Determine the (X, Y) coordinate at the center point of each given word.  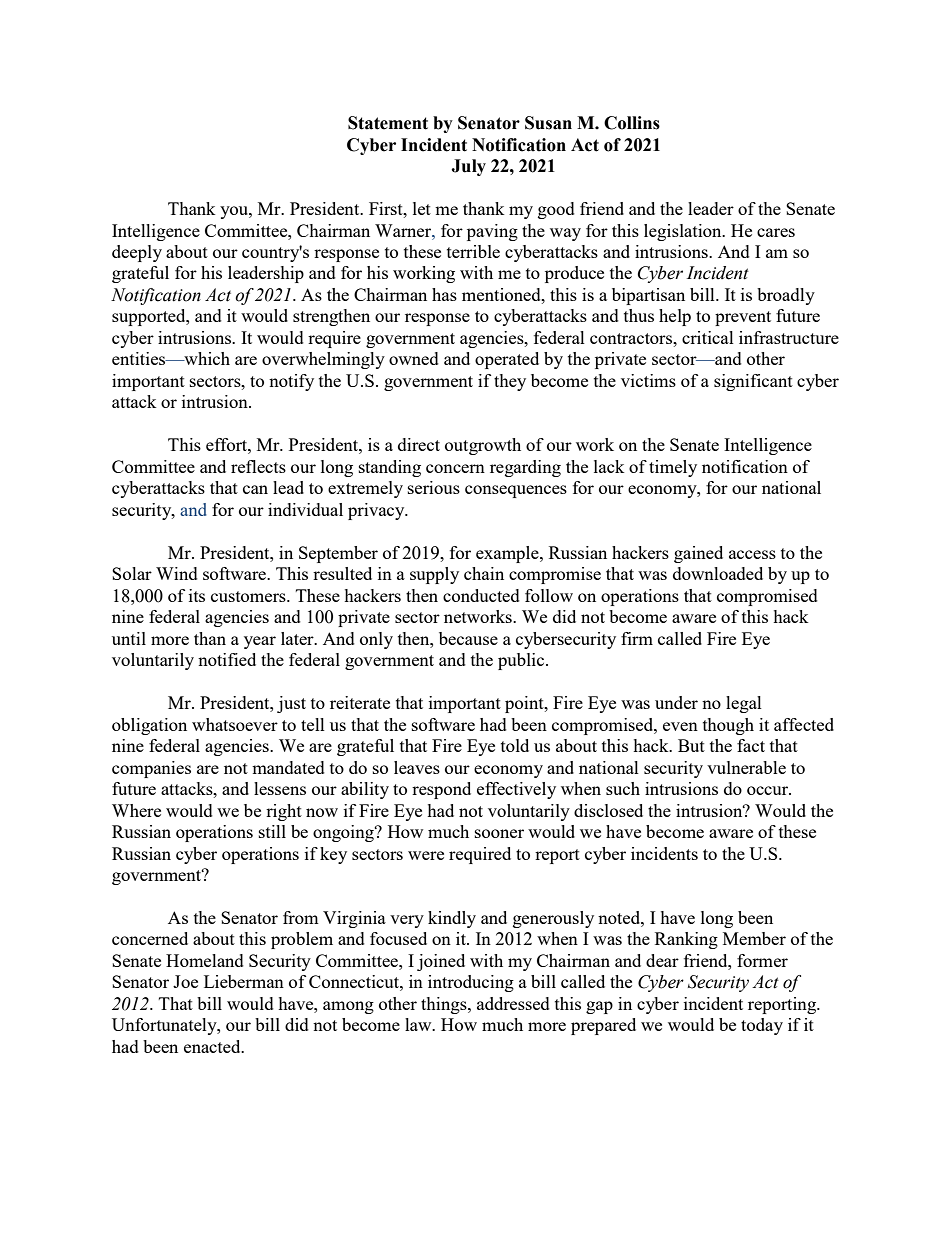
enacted (213, 1046)
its (197, 595)
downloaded (718, 573)
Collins (632, 123)
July (468, 167)
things (445, 1005)
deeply (137, 253)
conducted (481, 595)
